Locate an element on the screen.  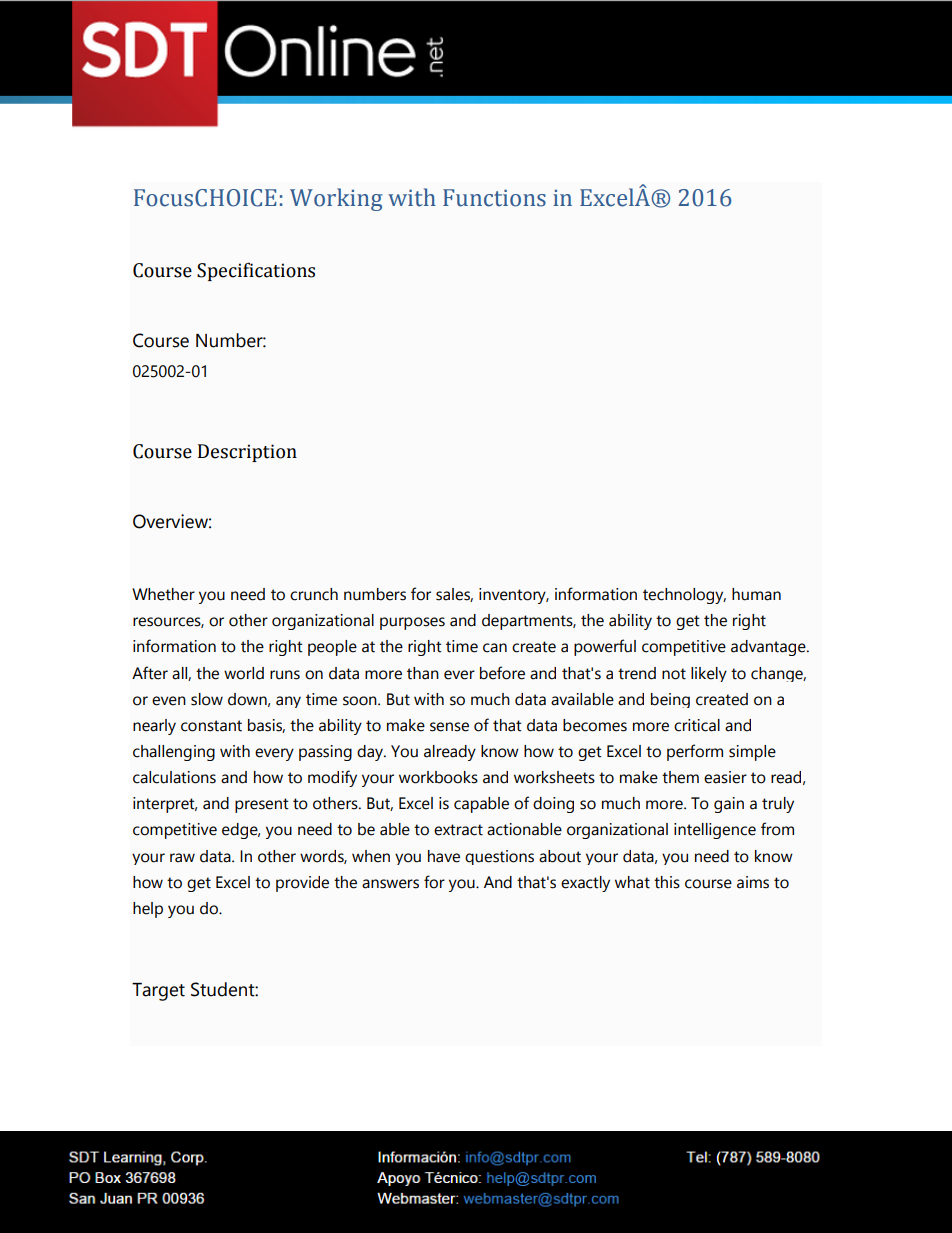
human is located at coordinates (756, 594).
